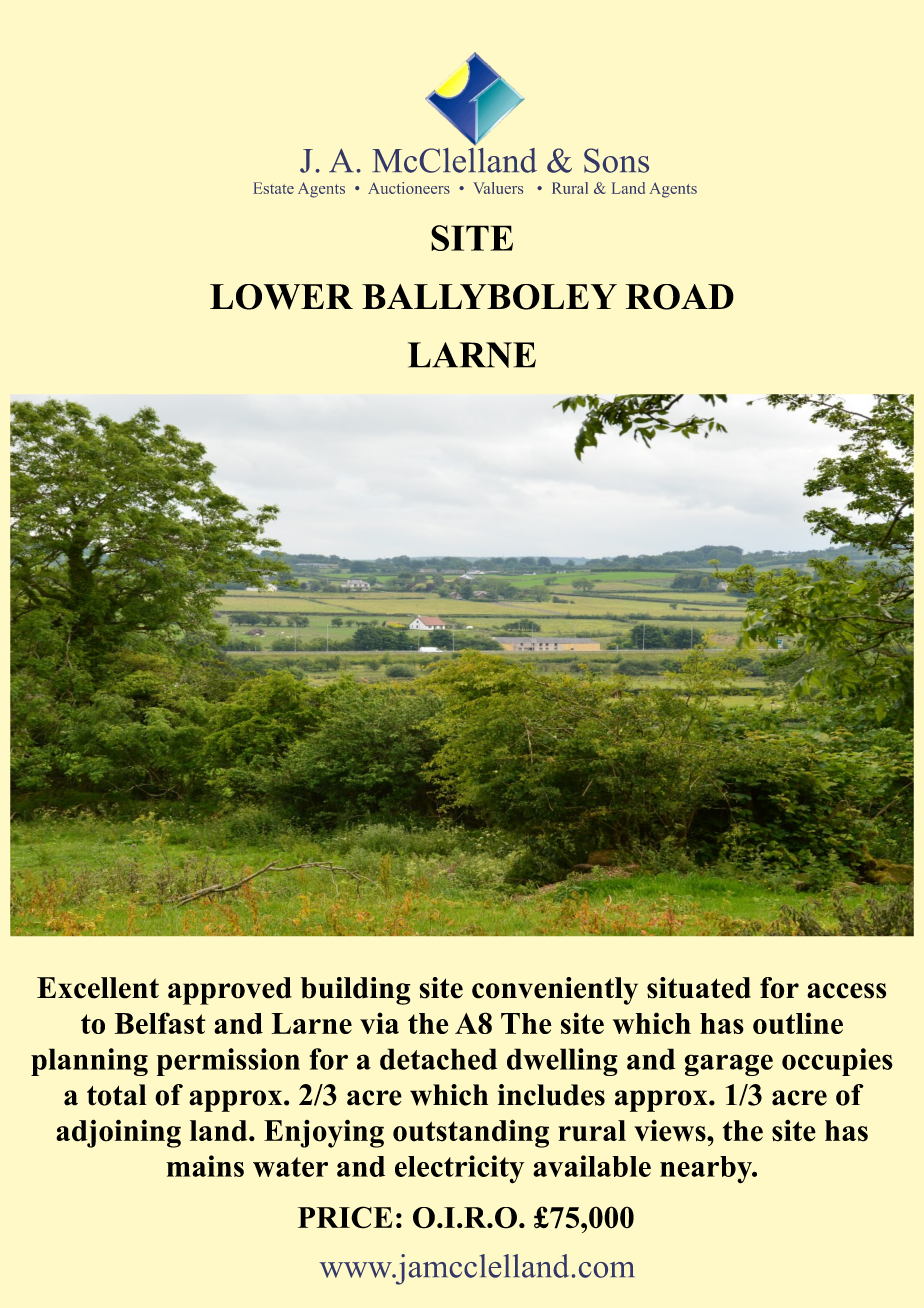 This screenshot has width=924, height=1308. What do you see at coordinates (205, 1166) in the screenshot?
I see `mains` at bounding box center [205, 1166].
